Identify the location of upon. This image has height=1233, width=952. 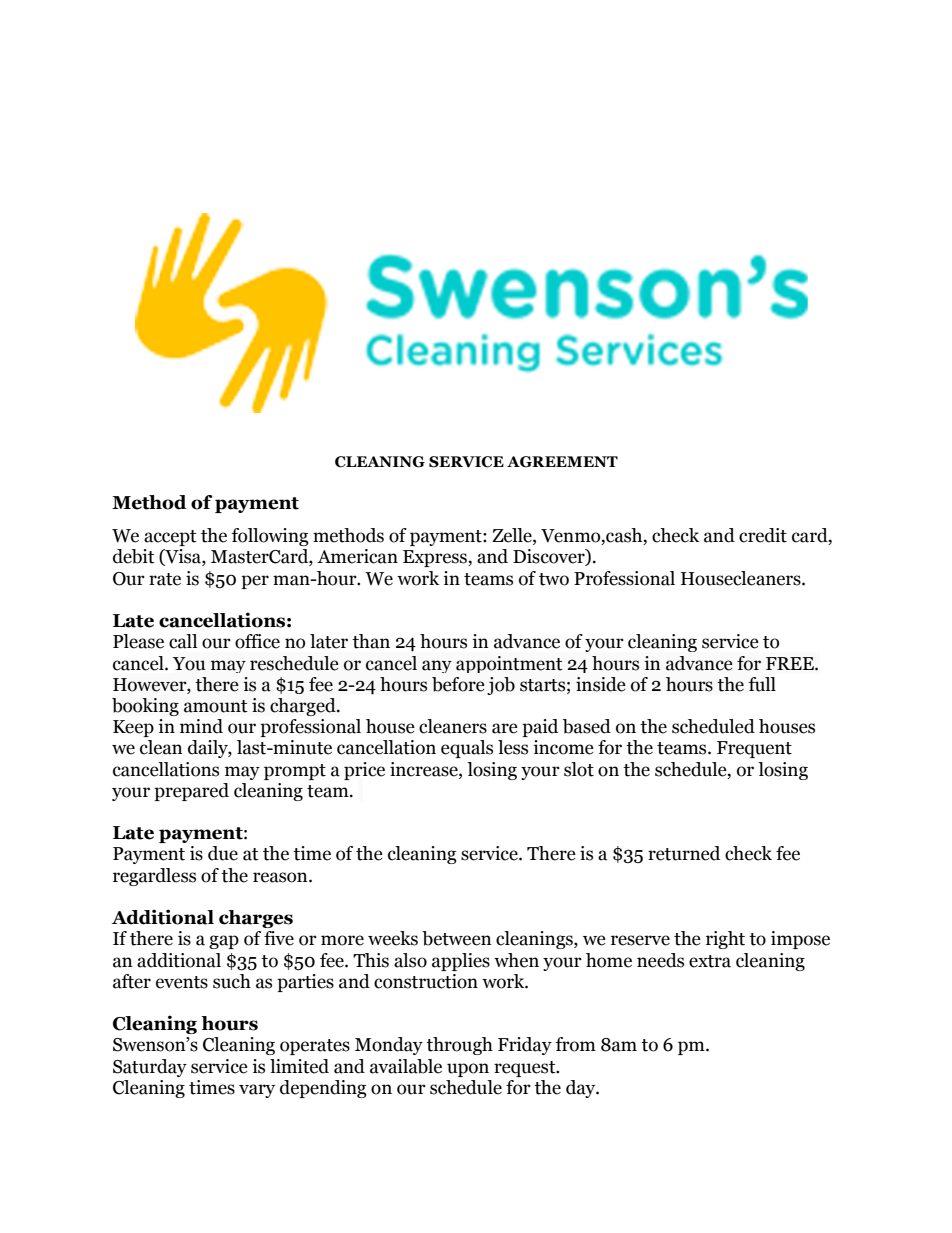
(468, 1070).
